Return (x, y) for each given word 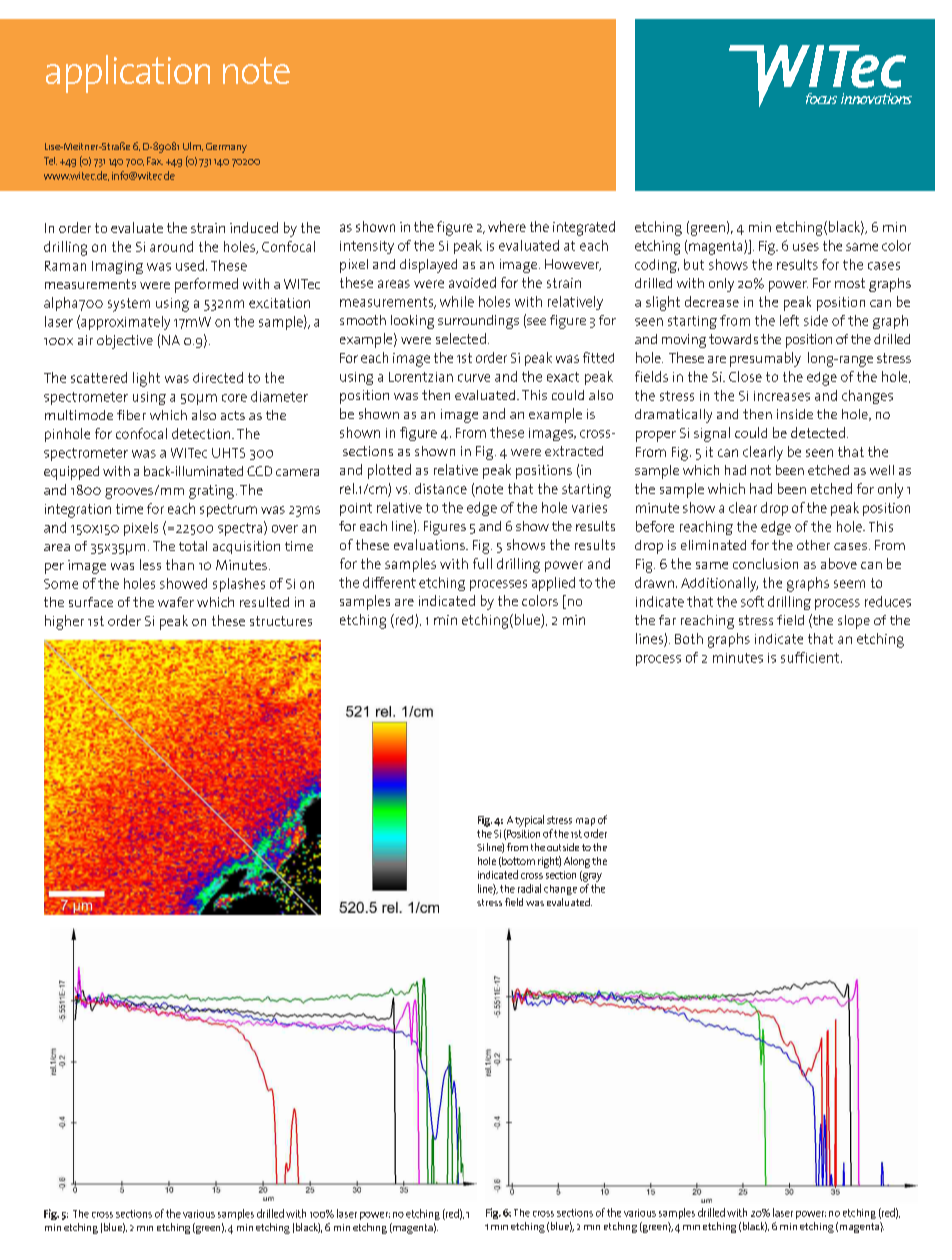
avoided (472, 282)
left (789, 320)
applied (553, 584)
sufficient (810, 657)
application (128, 74)
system (129, 305)
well (882, 470)
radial (529, 888)
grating (211, 492)
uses (806, 247)
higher (64, 622)
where (507, 226)
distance (441, 488)
